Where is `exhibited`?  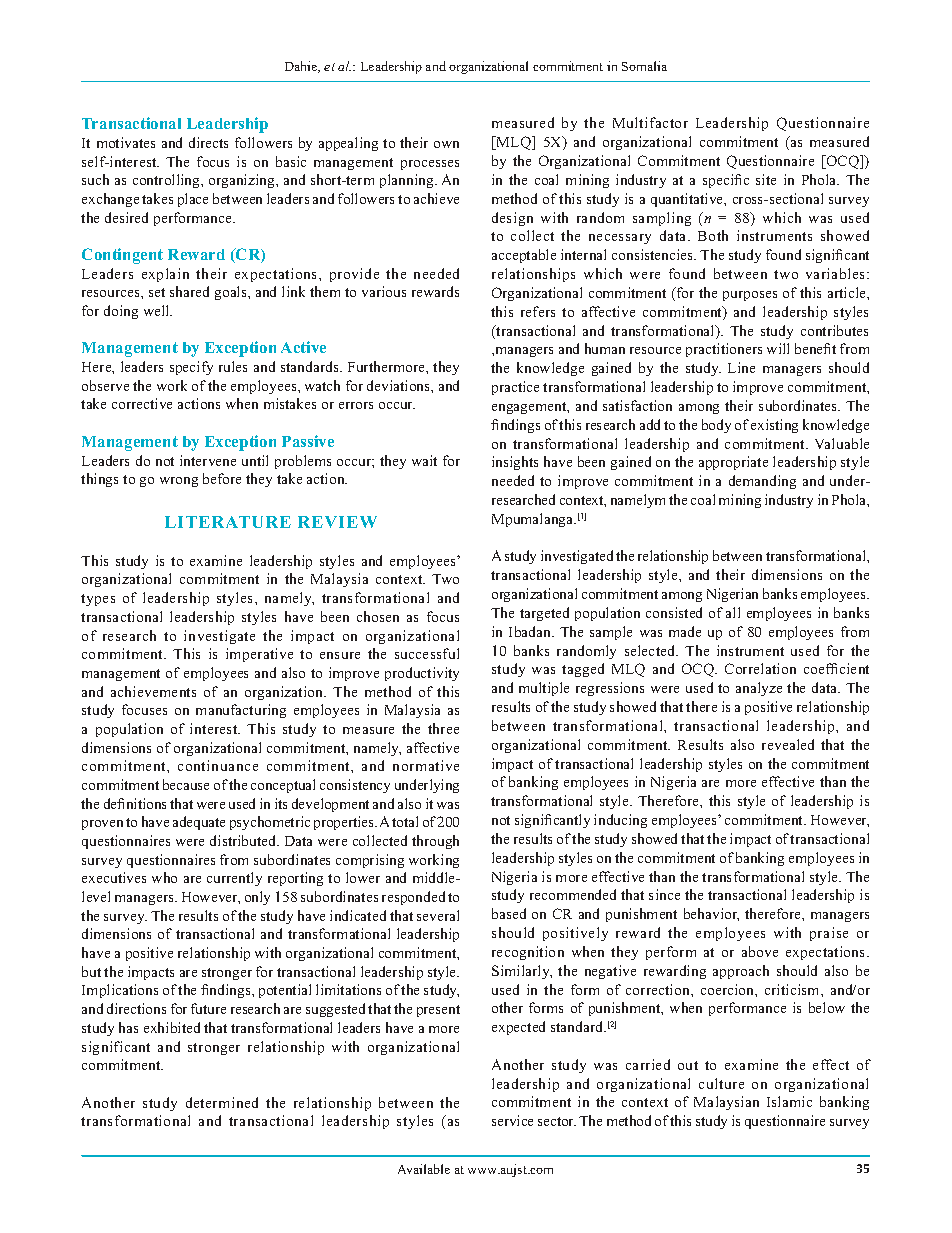
exhibited is located at coordinates (172, 1027).
